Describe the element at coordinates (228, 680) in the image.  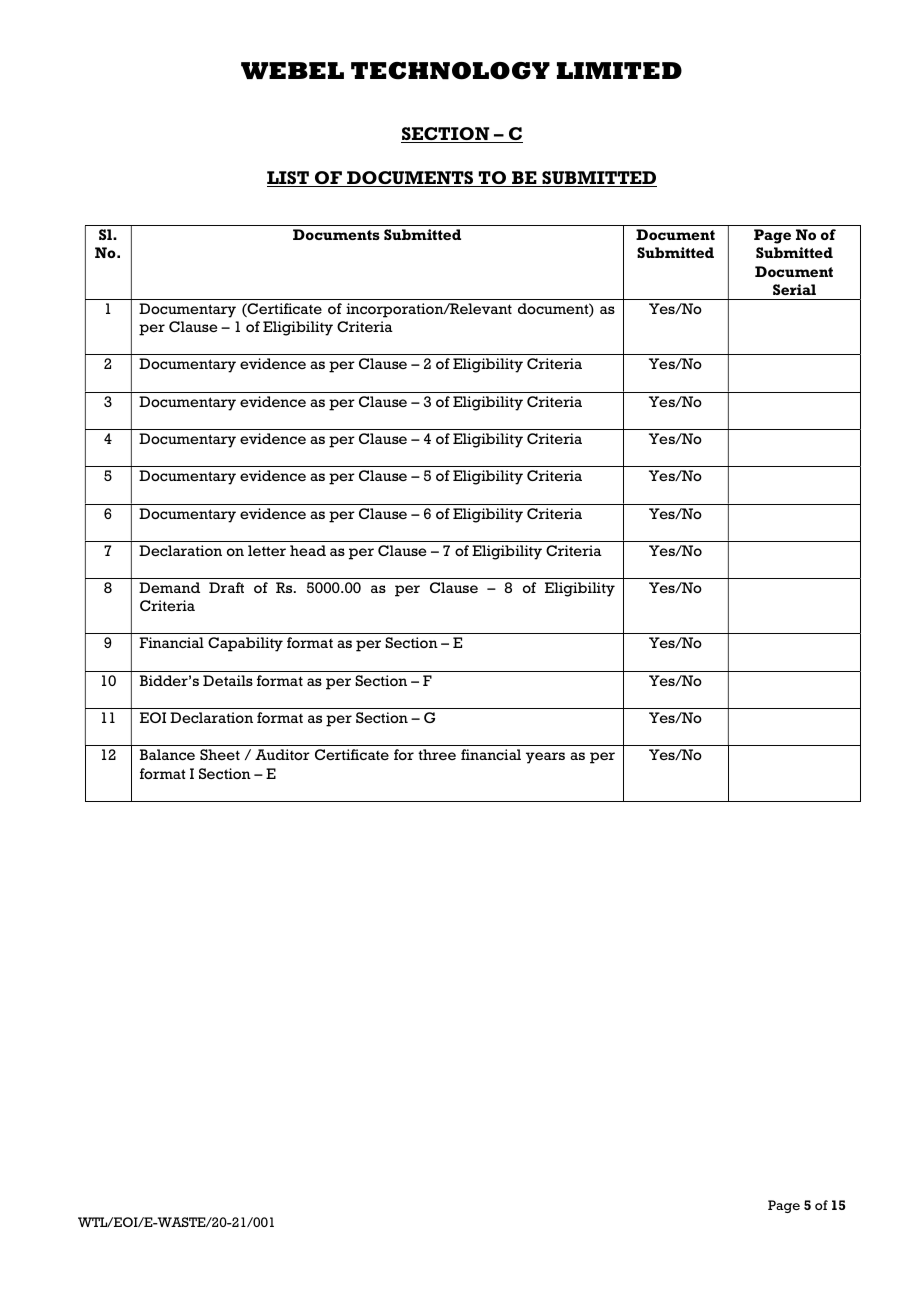
I see `Details` at that location.
